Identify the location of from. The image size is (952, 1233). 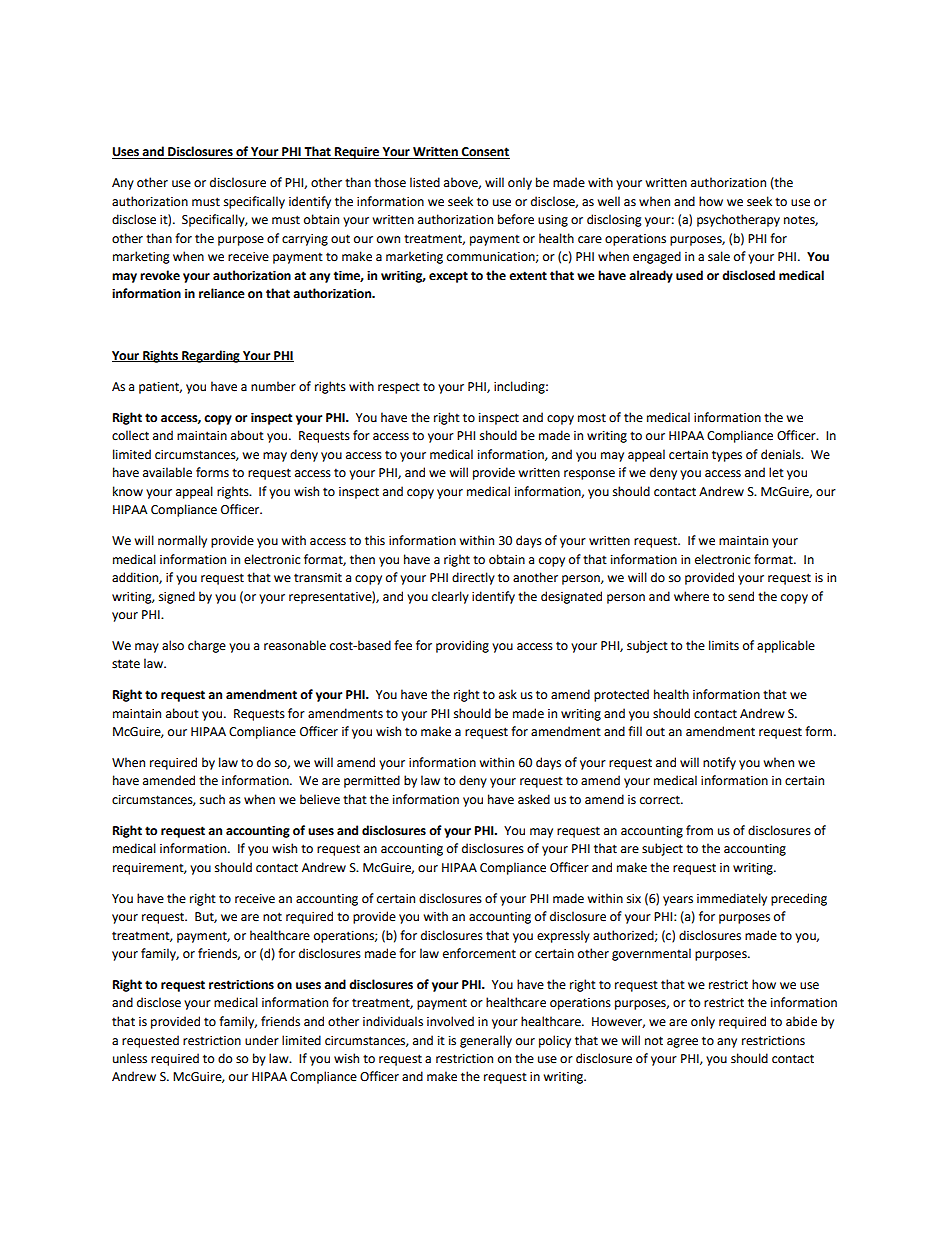
(699, 830).
